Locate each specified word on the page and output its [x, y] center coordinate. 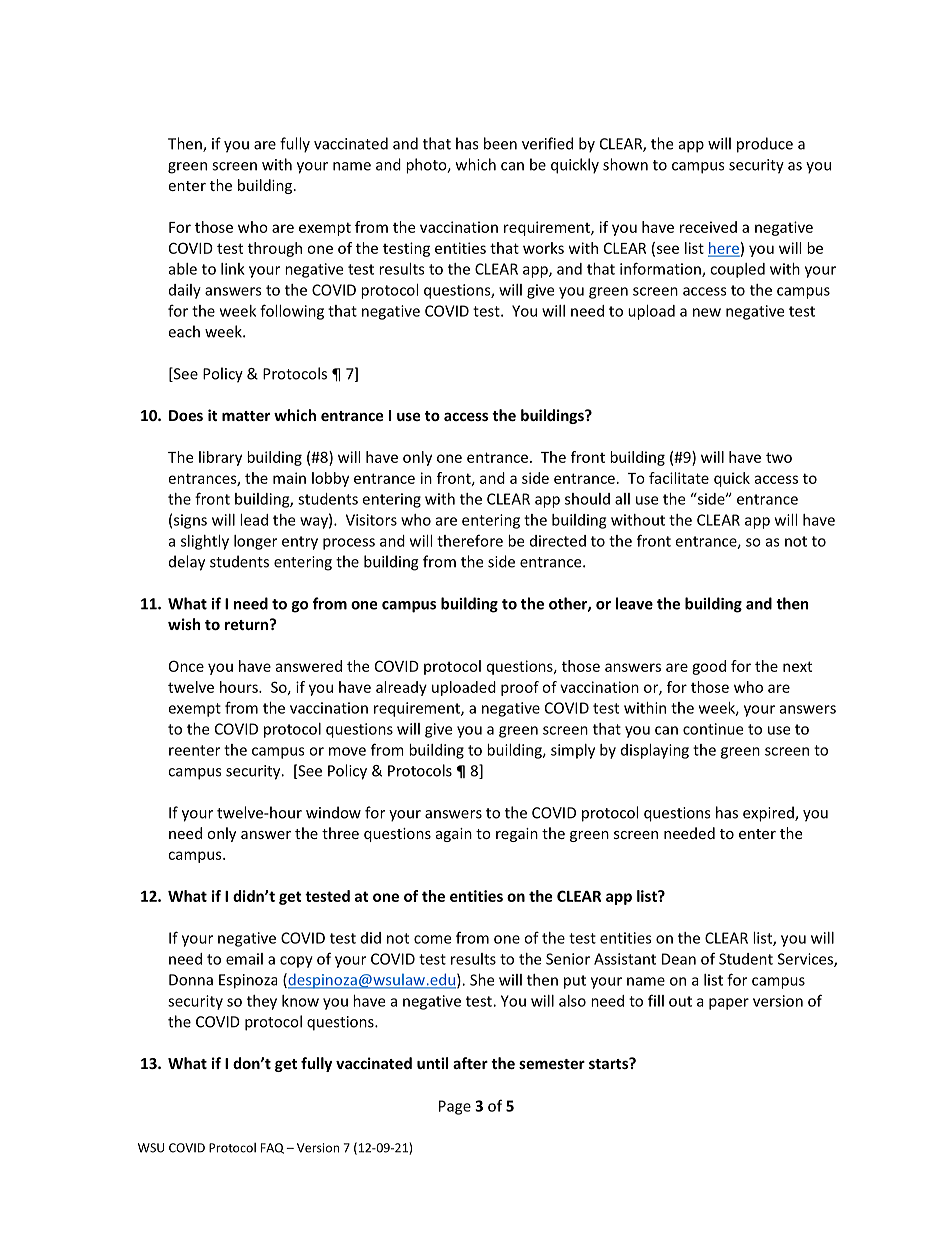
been [500, 143]
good [709, 667]
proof [520, 688]
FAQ [272, 1148]
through [275, 249]
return [248, 624]
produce [765, 145]
